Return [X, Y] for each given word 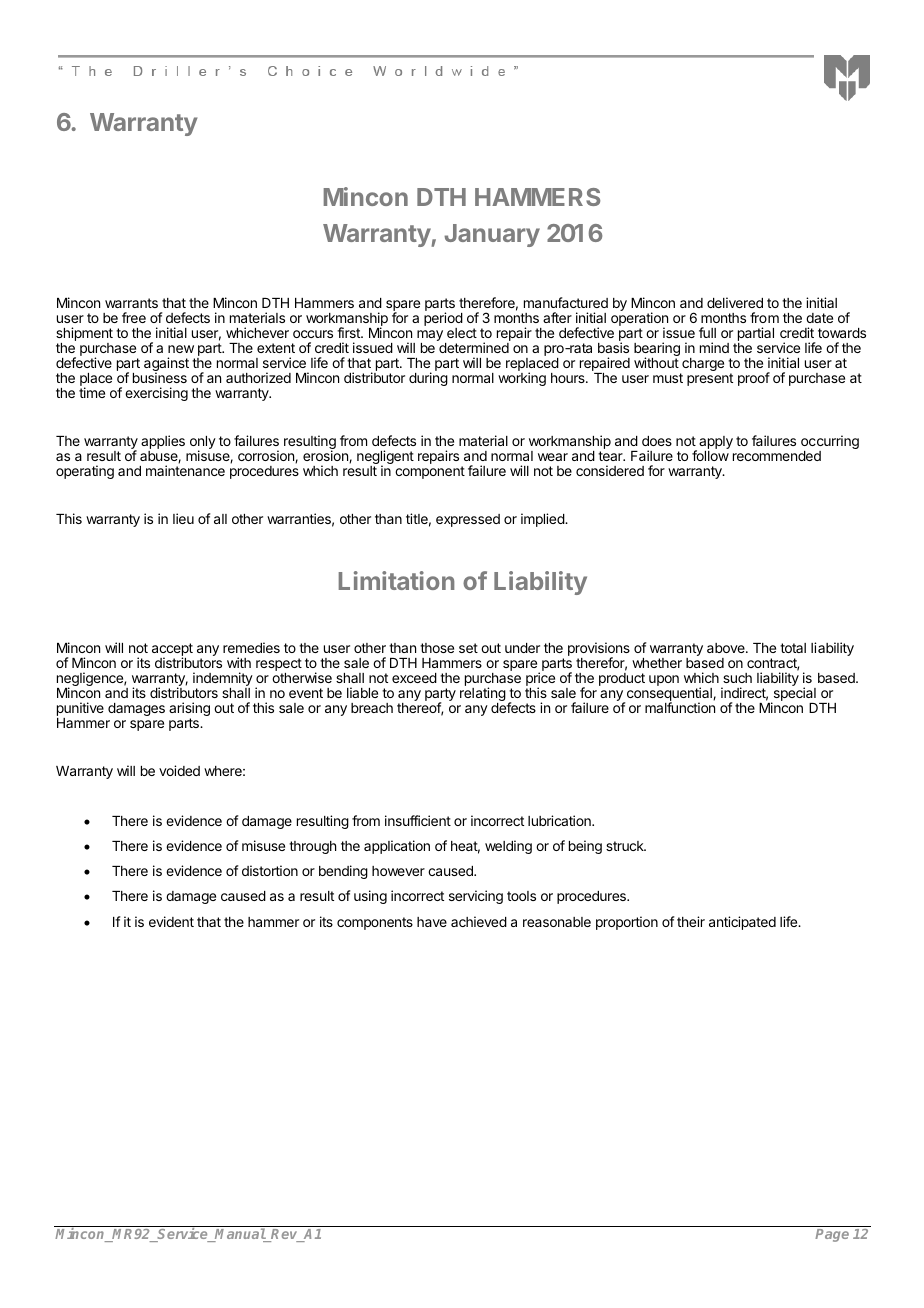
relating [483, 695]
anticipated [742, 923]
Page [832, 1235]
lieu [183, 518]
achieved [479, 921]
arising [189, 710]
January [492, 235]
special [793, 695]
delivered [735, 302]
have [432, 922]
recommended [777, 456]
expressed [468, 520]
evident [171, 921]
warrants [131, 303]
